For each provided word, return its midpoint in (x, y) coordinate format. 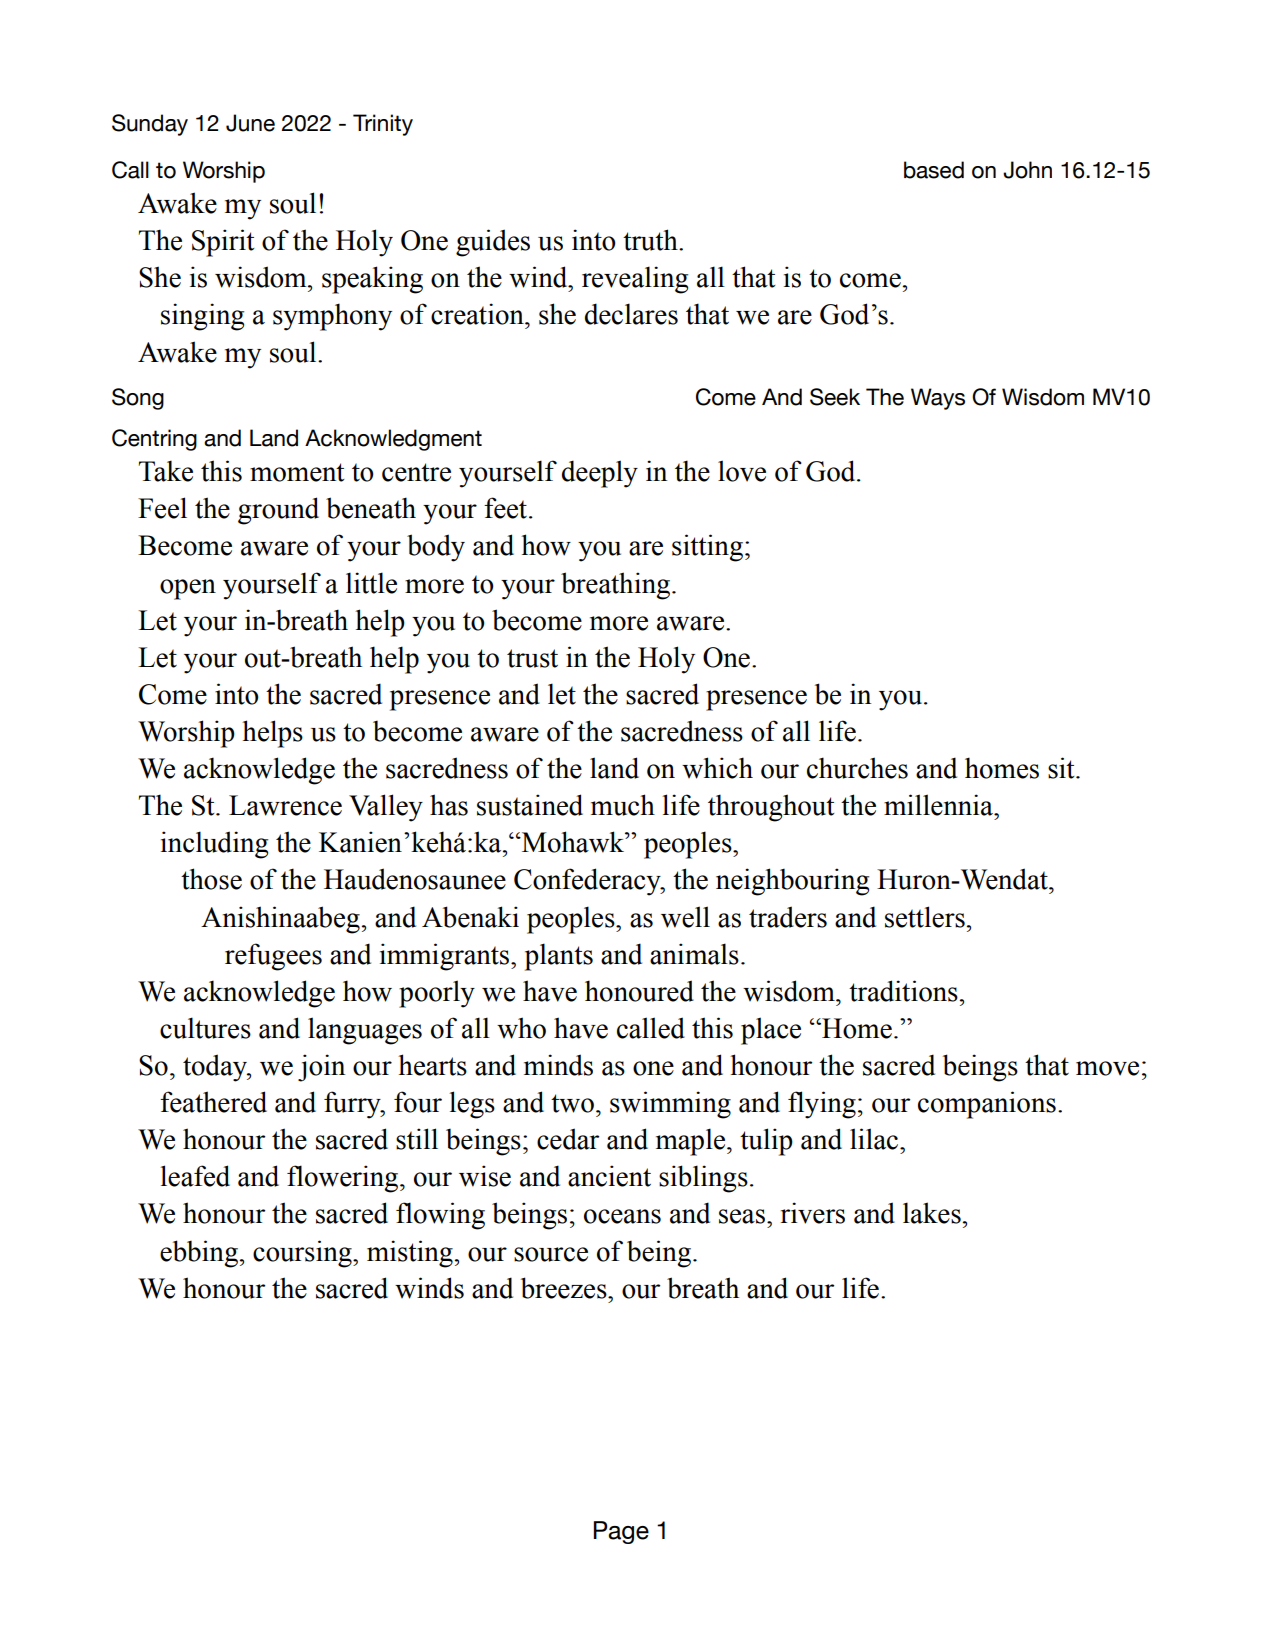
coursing (303, 1254)
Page (621, 1532)
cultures (205, 1028)
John (1027, 170)
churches (857, 768)
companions (987, 1105)
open (188, 589)
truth (651, 240)
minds (558, 1065)
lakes (932, 1213)
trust (532, 658)
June (250, 123)
